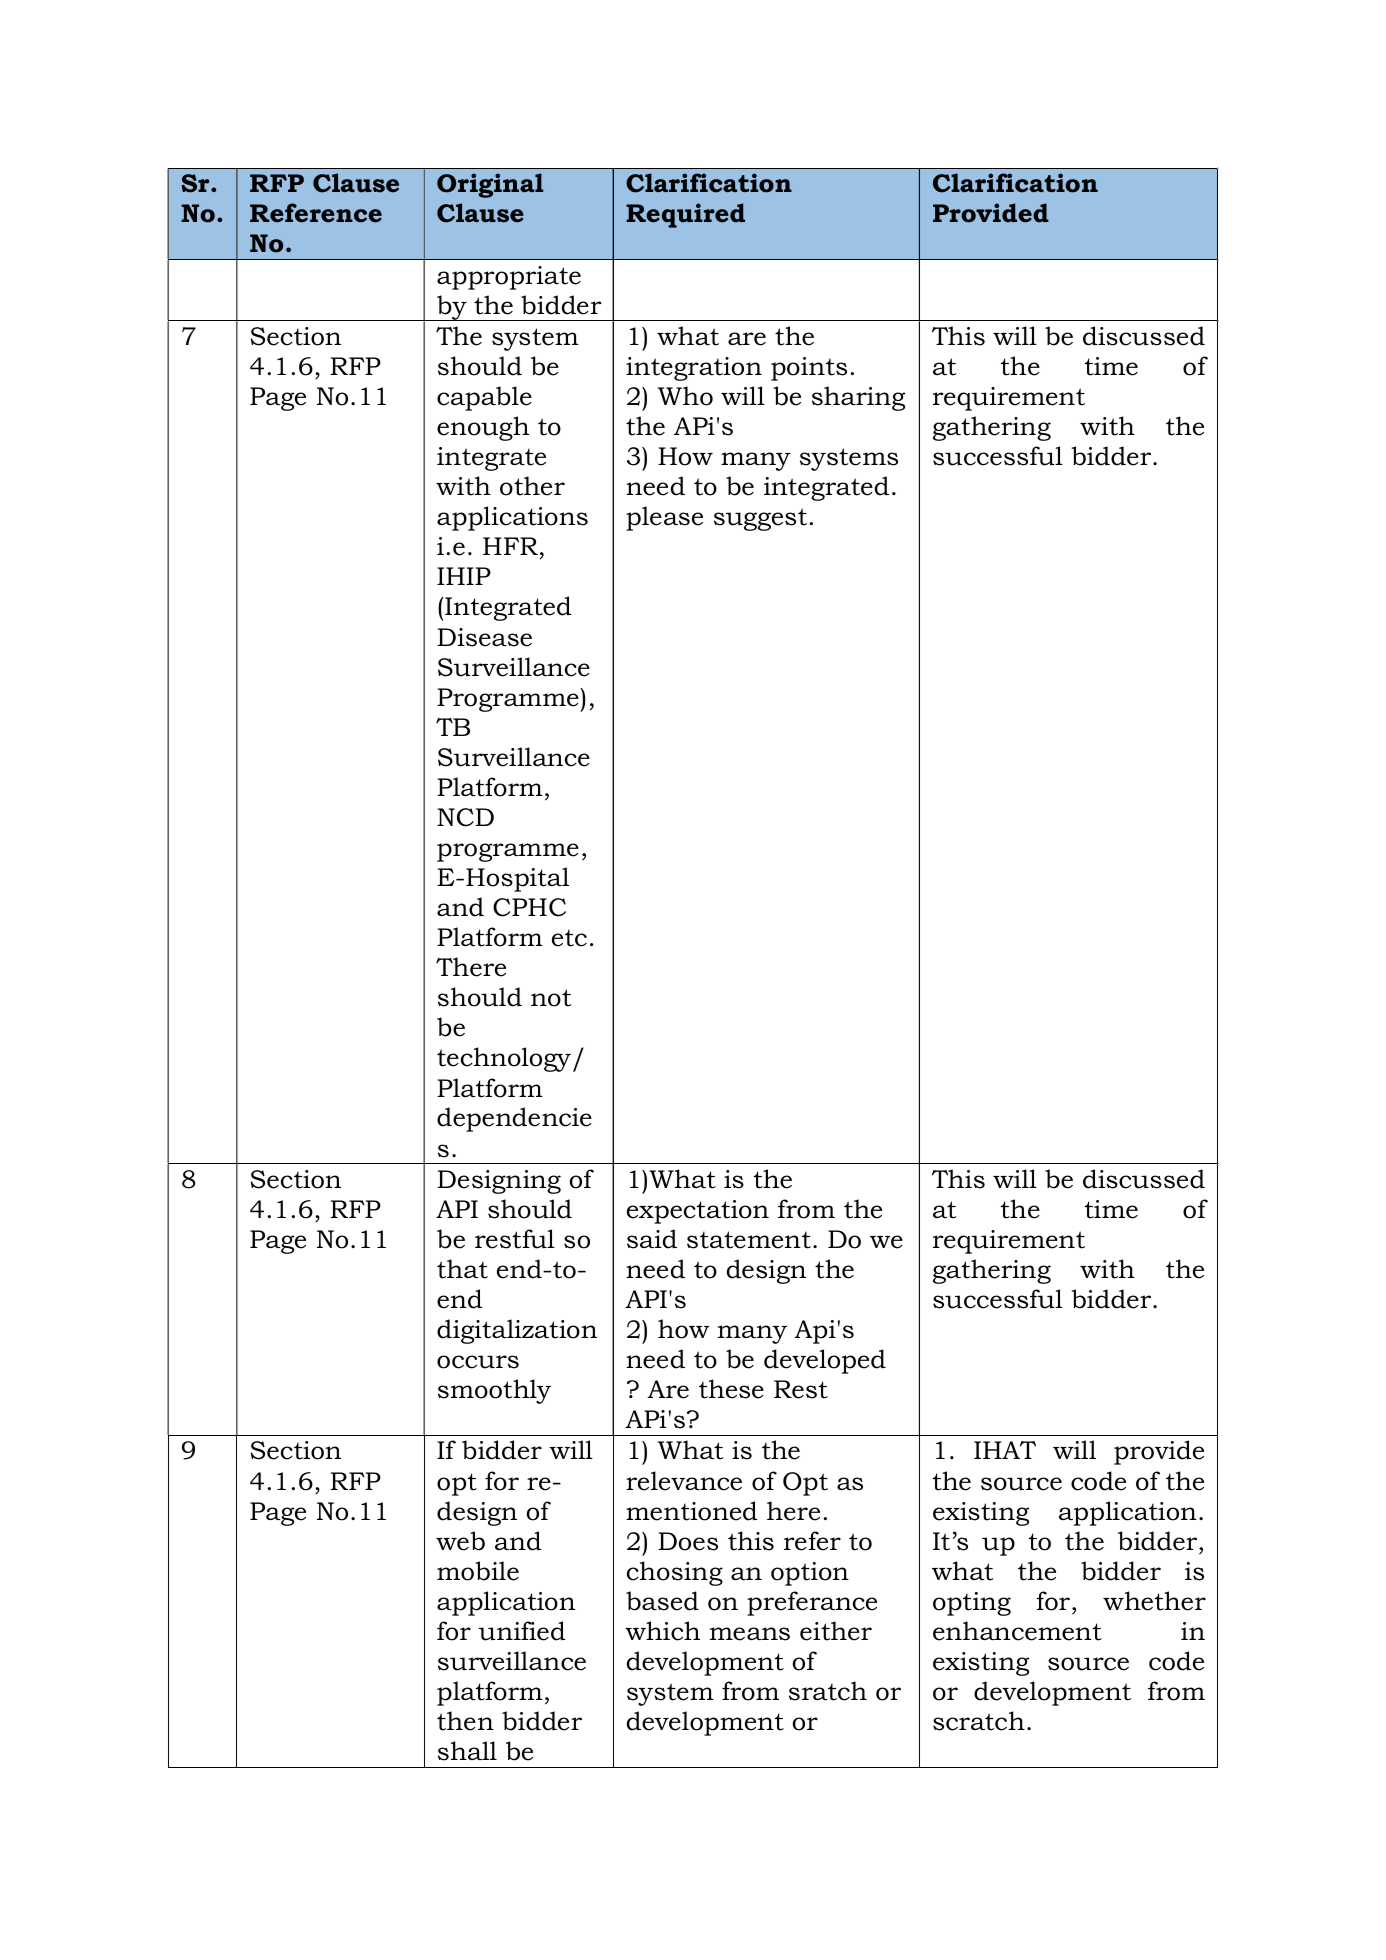 This page has height=1960, width=1386. What do you see at coordinates (509, 278) in the page?
I see `appropriate` at bounding box center [509, 278].
